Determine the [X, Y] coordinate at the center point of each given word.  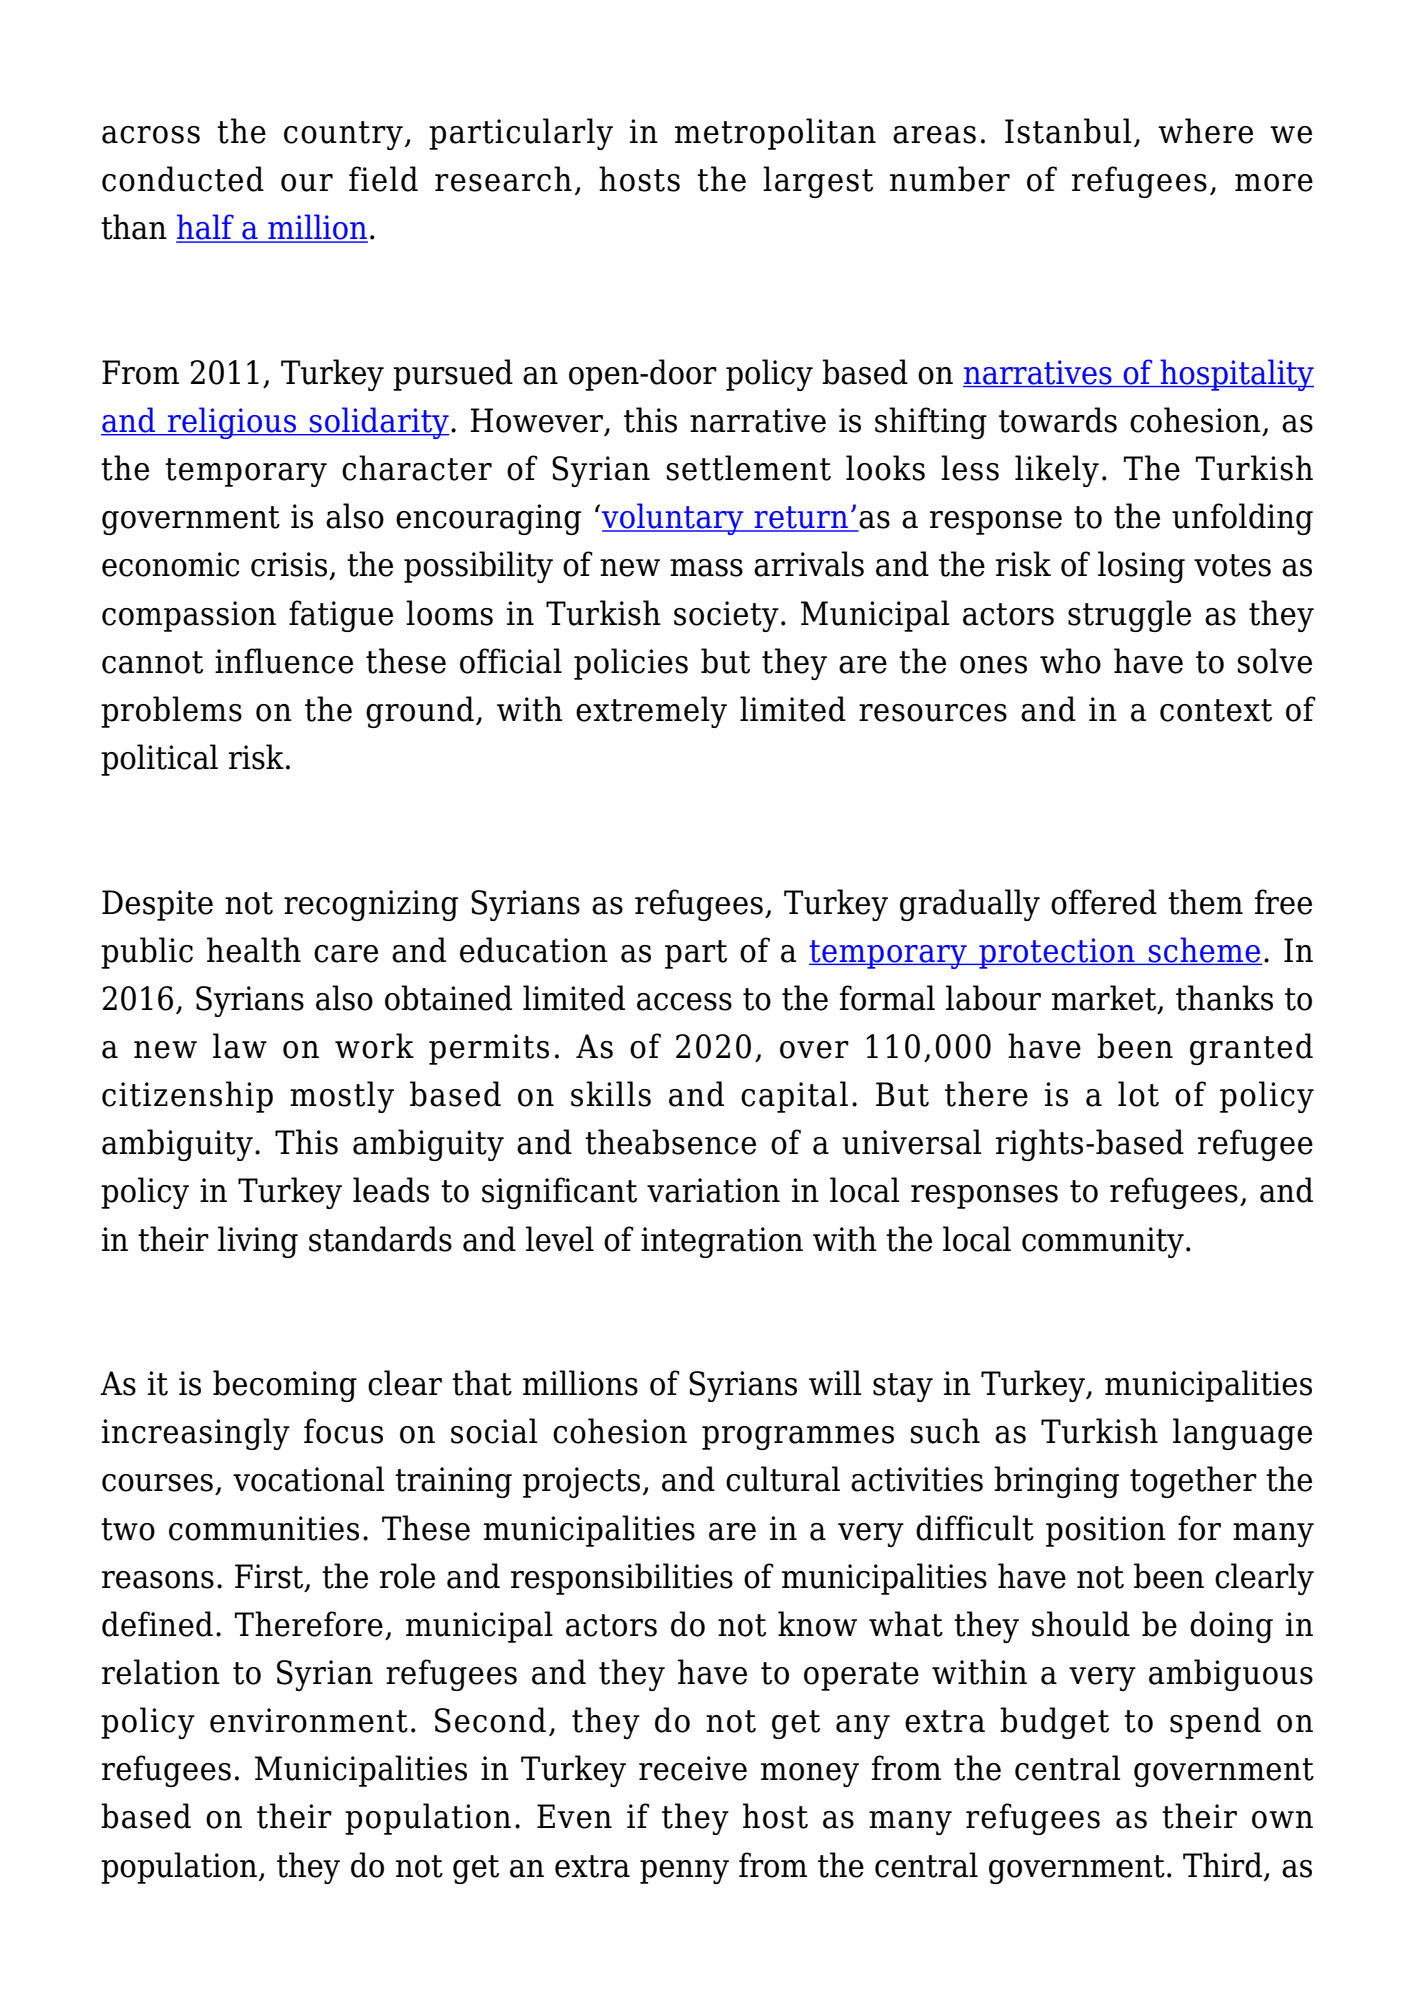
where [1205, 131]
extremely [651, 712]
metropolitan [775, 134]
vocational [308, 1479]
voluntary [674, 519]
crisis [289, 564]
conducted [183, 179]
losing [1141, 567]
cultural [783, 1479]
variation [713, 1190]
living [258, 1242]
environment [309, 1720]
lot [1138, 1094]
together [1193, 1482]
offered [1104, 902]
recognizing [371, 905]
